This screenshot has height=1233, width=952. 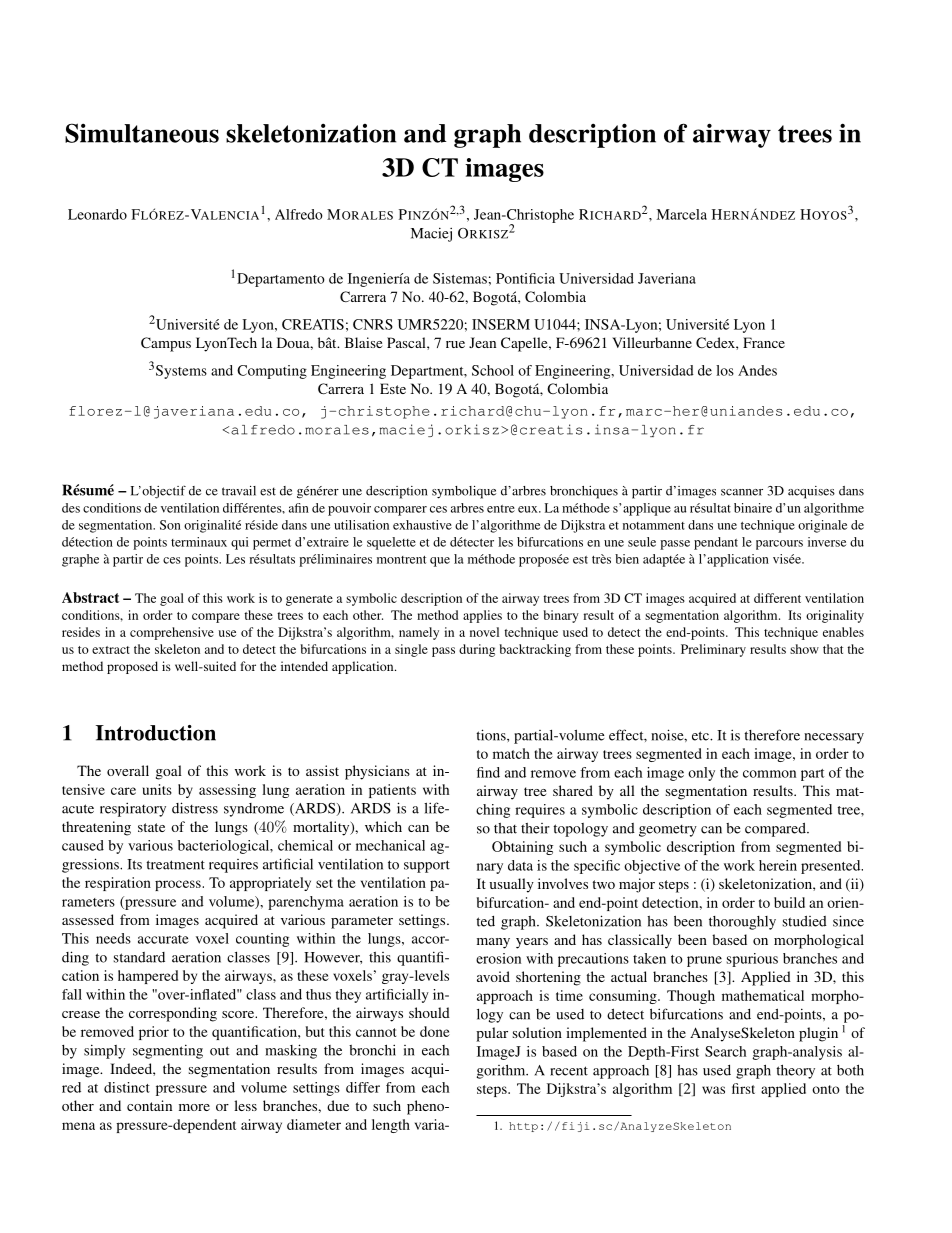 What do you see at coordinates (742, 492) in the screenshot?
I see `scanner` at bounding box center [742, 492].
